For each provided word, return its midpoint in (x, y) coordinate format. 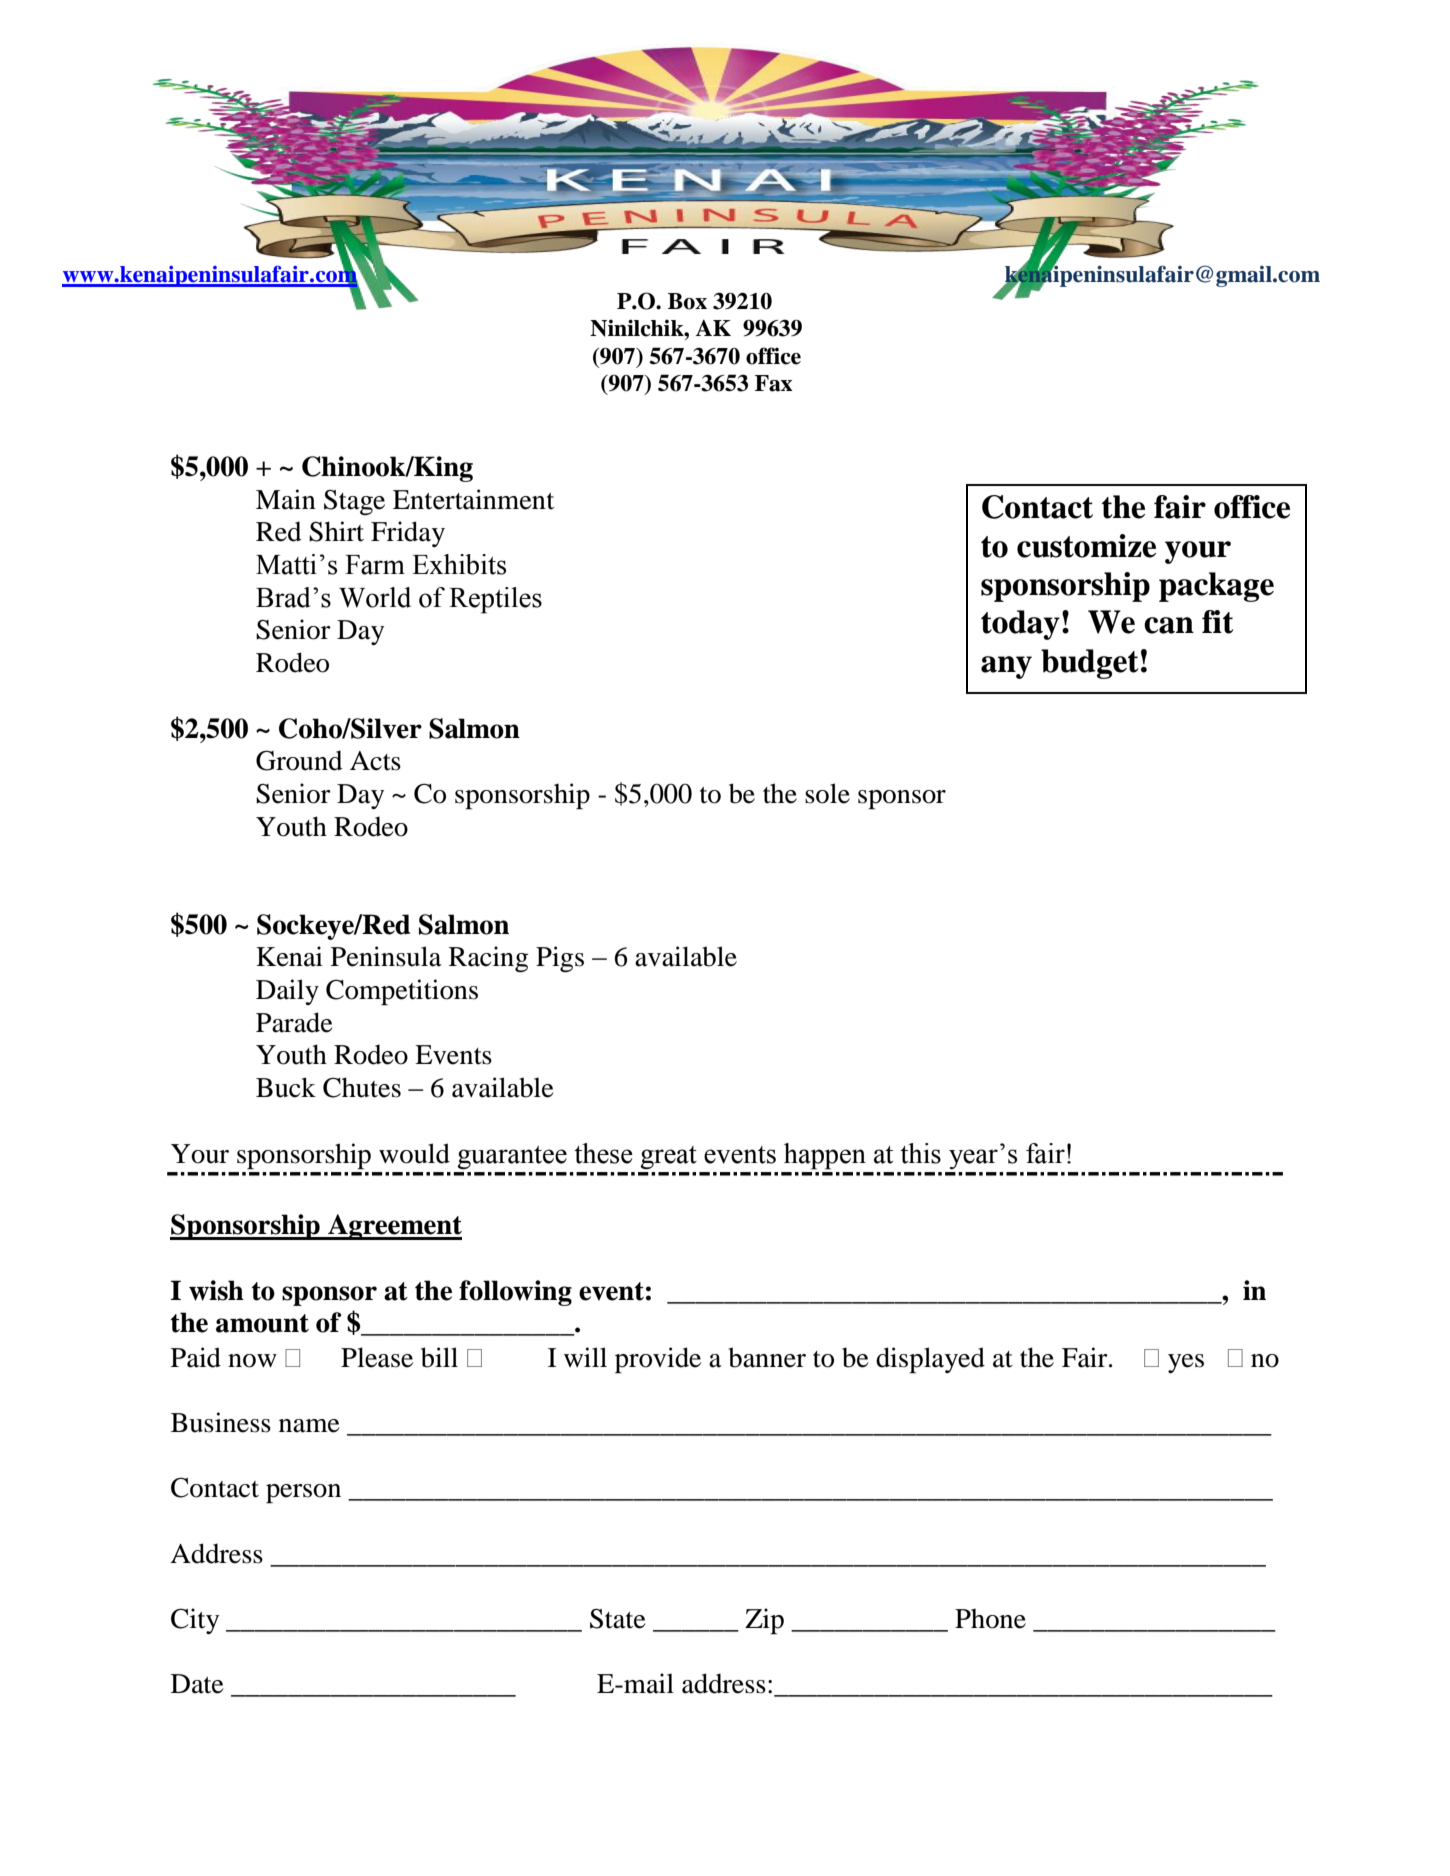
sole (827, 793)
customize (1086, 546)
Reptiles (495, 600)
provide (658, 1360)
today (1020, 625)
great (668, 1158)
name (309, 1426)
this (920, 1153)
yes (1186, 1363)
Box (687, 301)
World (375, 597)
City (195, 1621)
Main (286, 499)
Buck (286, 1087)
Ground (299, 760)
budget (1089, 664)
